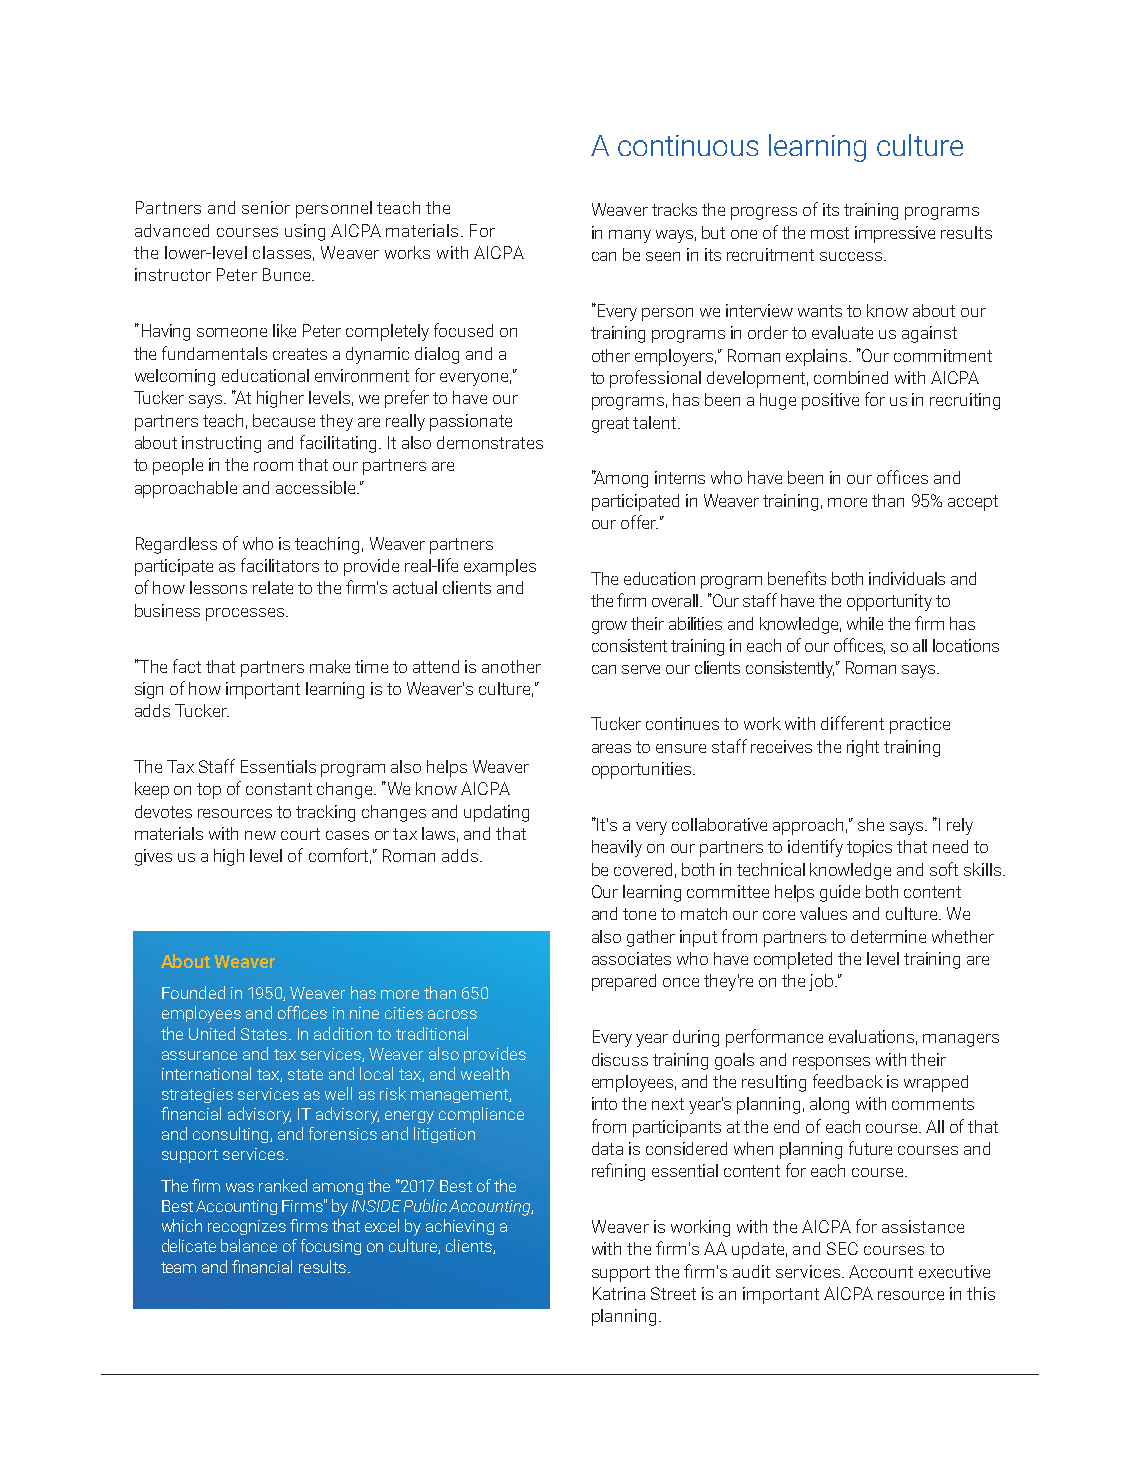 This screenshot has width=1140, height=1475. Describe the element at coordinates (852, 723) in the screenshot. I see `different` at that location.
